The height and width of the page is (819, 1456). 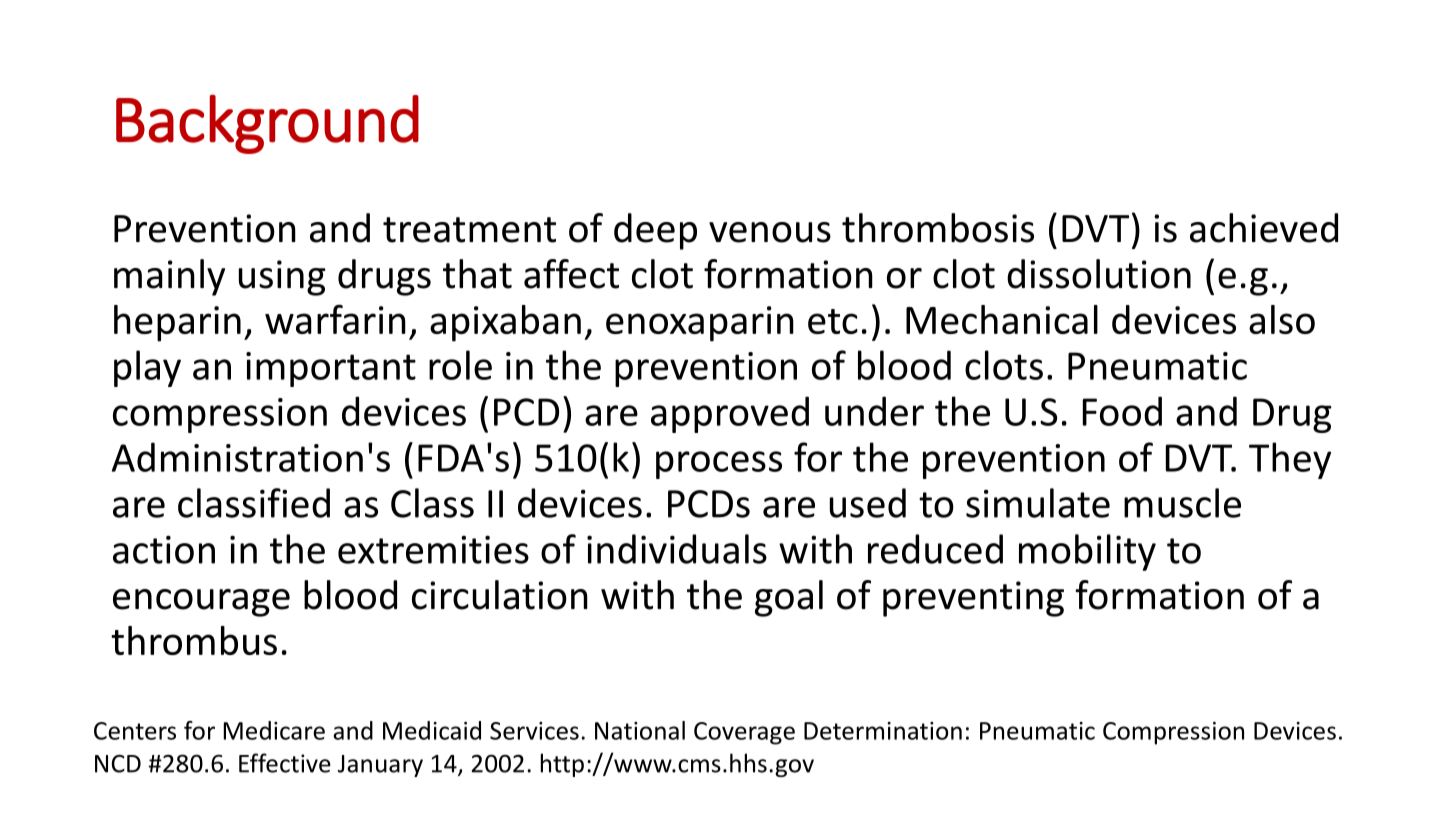 I want to click on Background, so click(x=267, y=124).
